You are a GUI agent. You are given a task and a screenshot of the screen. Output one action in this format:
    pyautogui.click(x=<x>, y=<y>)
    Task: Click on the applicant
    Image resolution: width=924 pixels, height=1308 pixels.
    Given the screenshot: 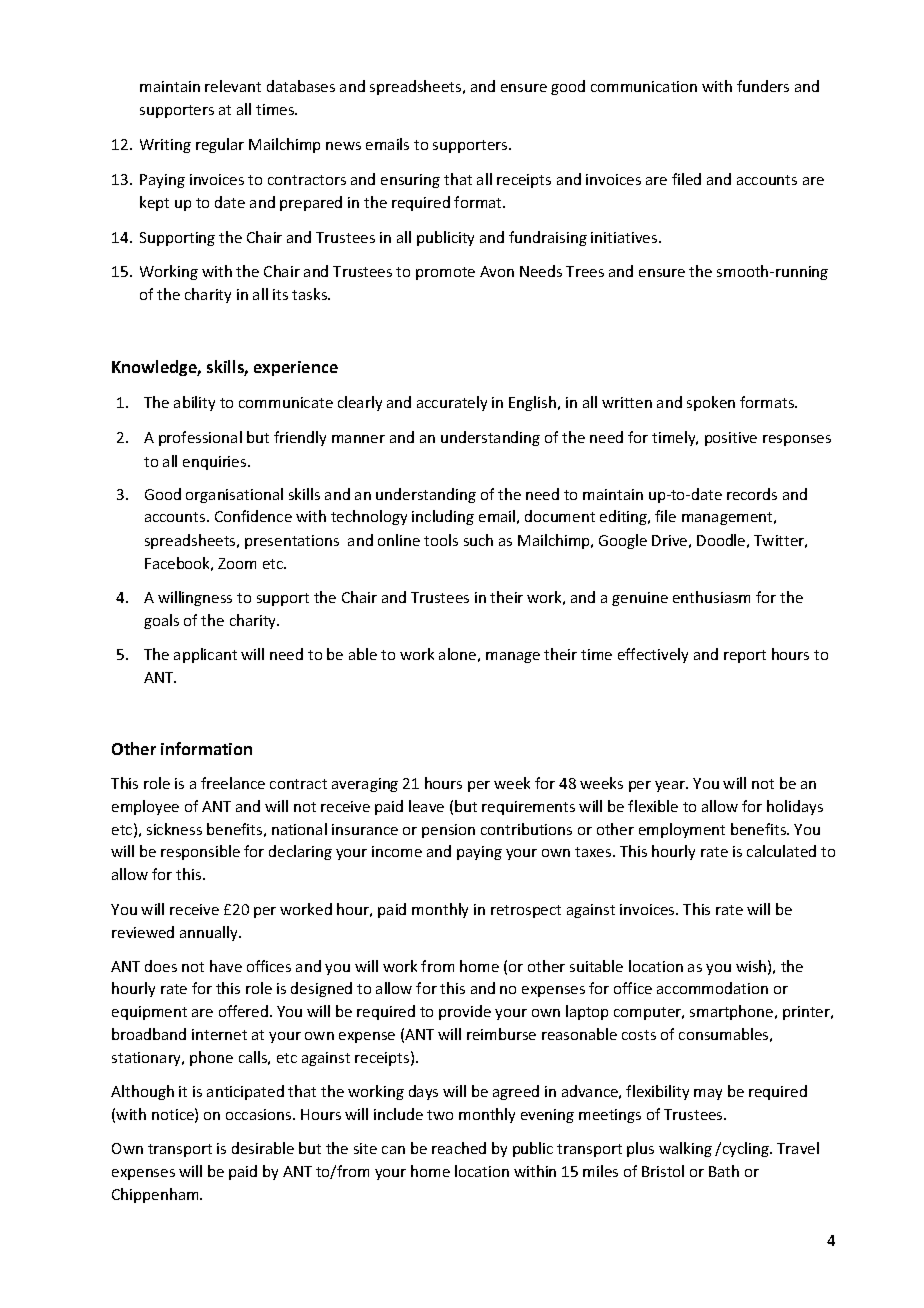 What is the action you would take?
    pyautogui.click(x=205, y=655)
